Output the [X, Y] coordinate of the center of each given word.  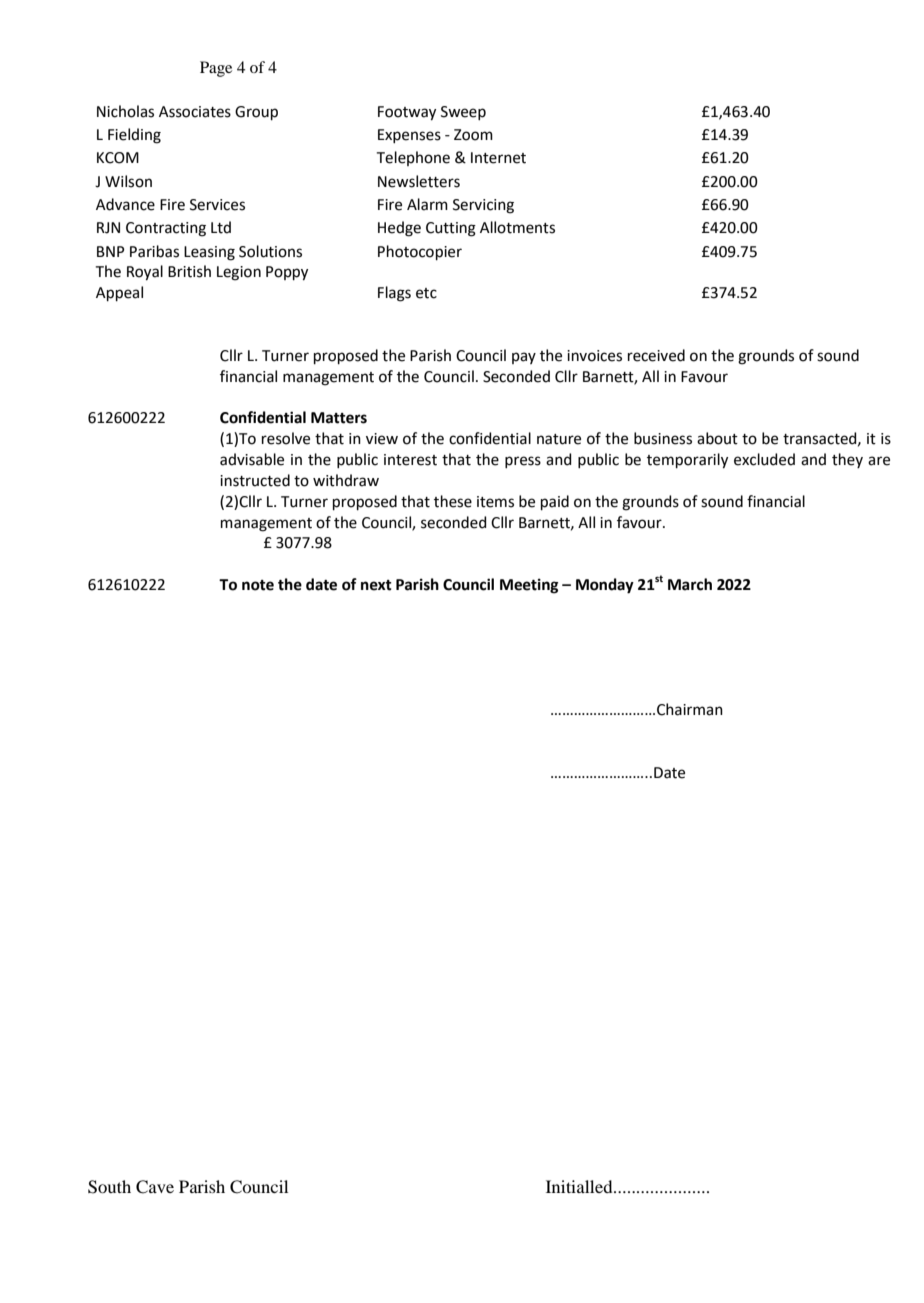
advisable [252, 459]
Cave [155, 1187]
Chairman [690, 709]
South [109, 1187]
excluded [764, 459]
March [690, 584]
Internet [498, 158]
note [258, 585]
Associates [195, 112]
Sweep [463, 113]
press [523, 462]
